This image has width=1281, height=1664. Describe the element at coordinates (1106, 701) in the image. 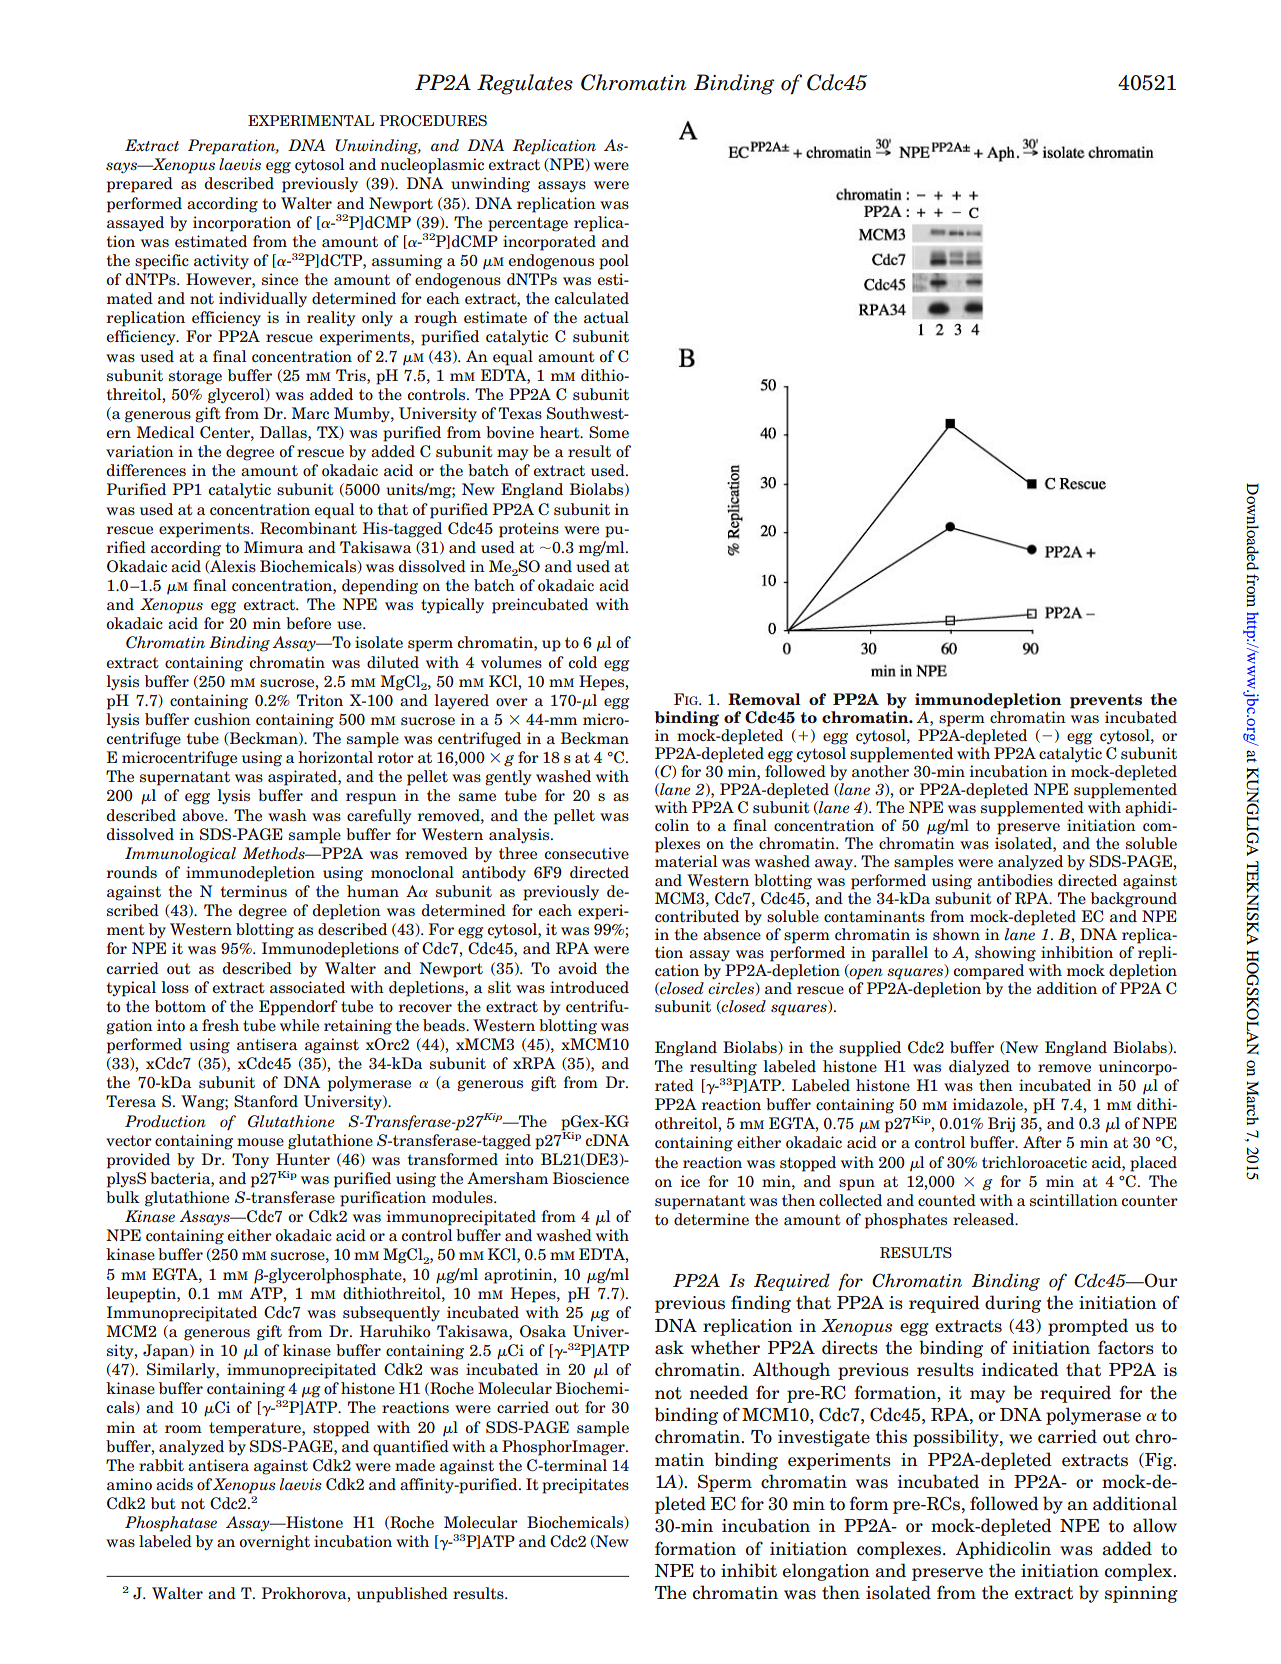

I see `prevents` at that location.
